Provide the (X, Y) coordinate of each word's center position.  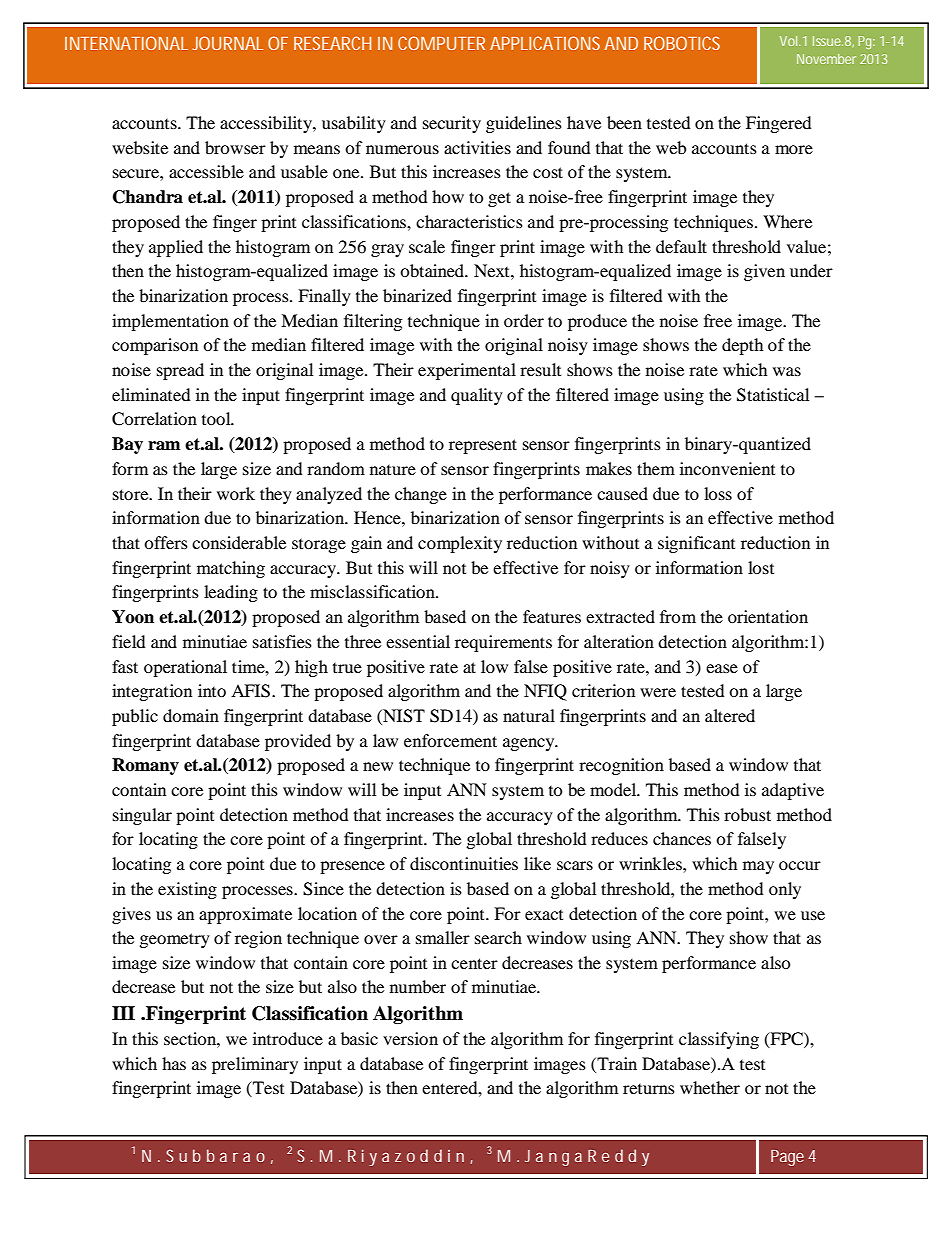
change (421, 495)
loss (718, 493)
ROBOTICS (682, 43)
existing (187, 890)
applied (176, 248)
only (785, 890)
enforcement (450, 740)
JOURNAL (228, 43)
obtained (433, 270)
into (212, 690)
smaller (443, 937)
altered (730, 715)
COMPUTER (441, 43)
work (236, 493)
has (174, 1063)
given (764, 272)
